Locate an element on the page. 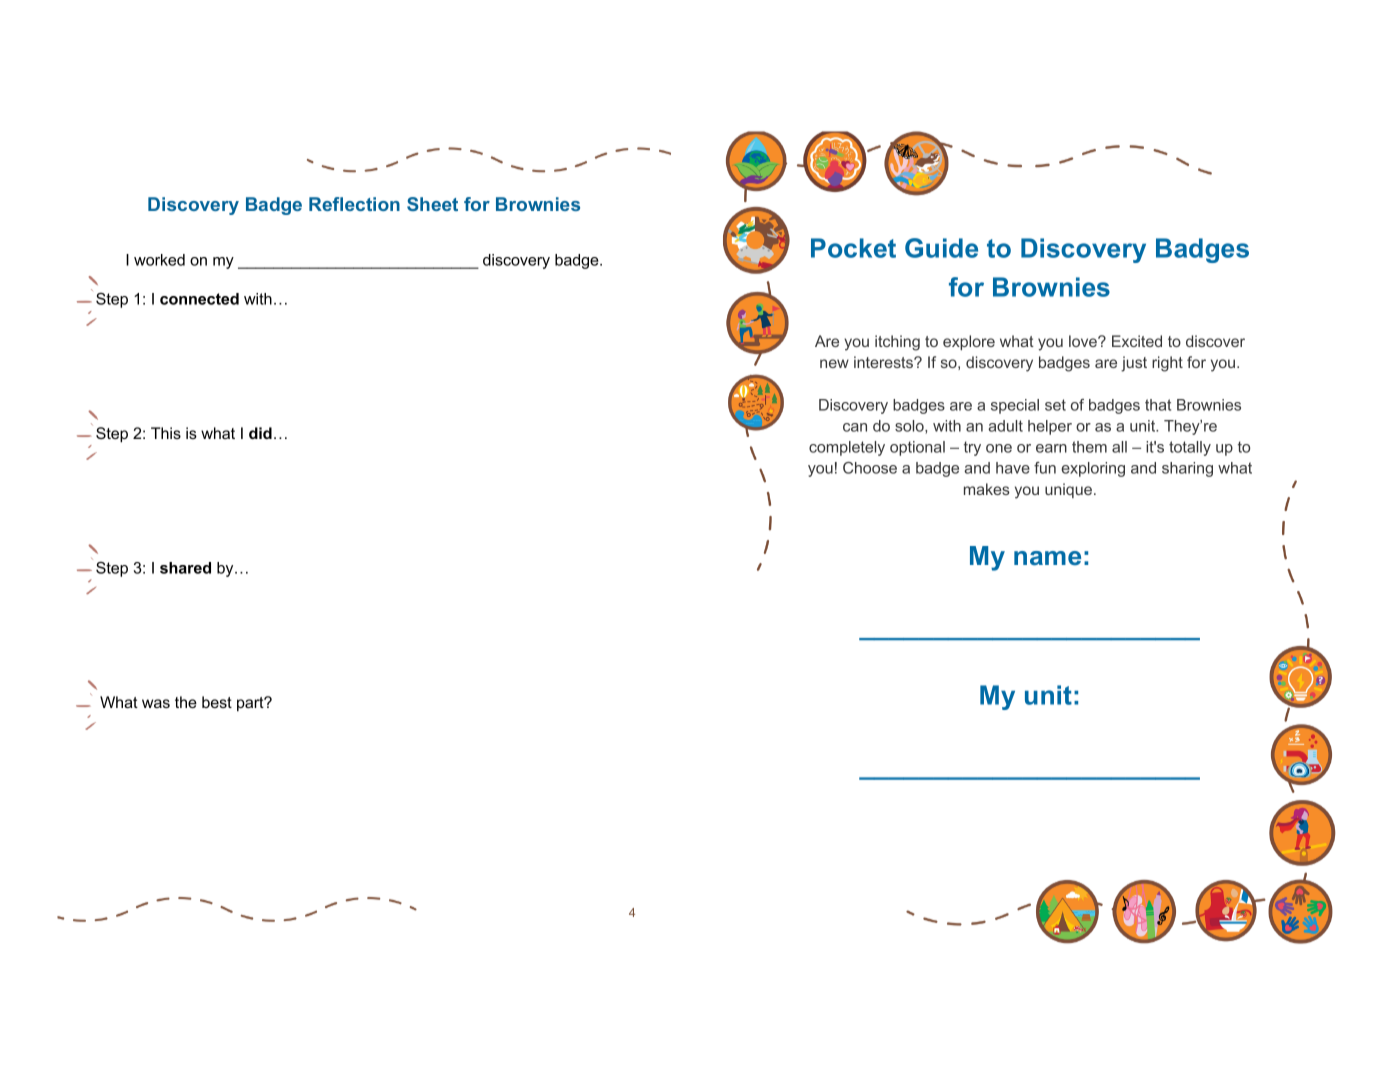 The image size is (1394, 1077). just is located at coordinates (1134, 364).
